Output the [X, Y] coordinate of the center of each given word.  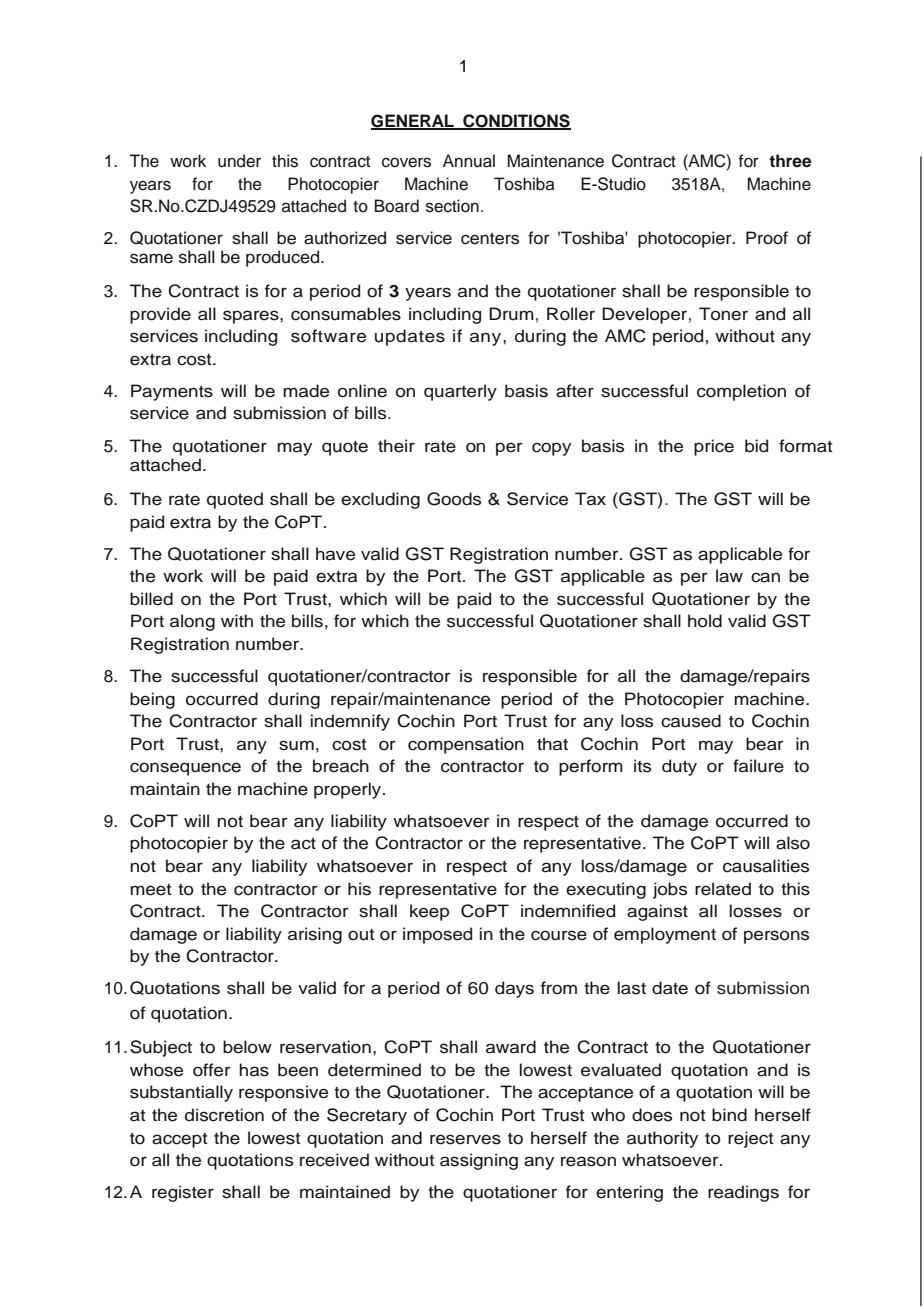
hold [705, 621]
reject [751, 1139]
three [790, 161]
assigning [479, 1161]
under [239, 161]
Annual [469, 161]
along [192, 622]
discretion [224, 1115]
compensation [466, 745]
